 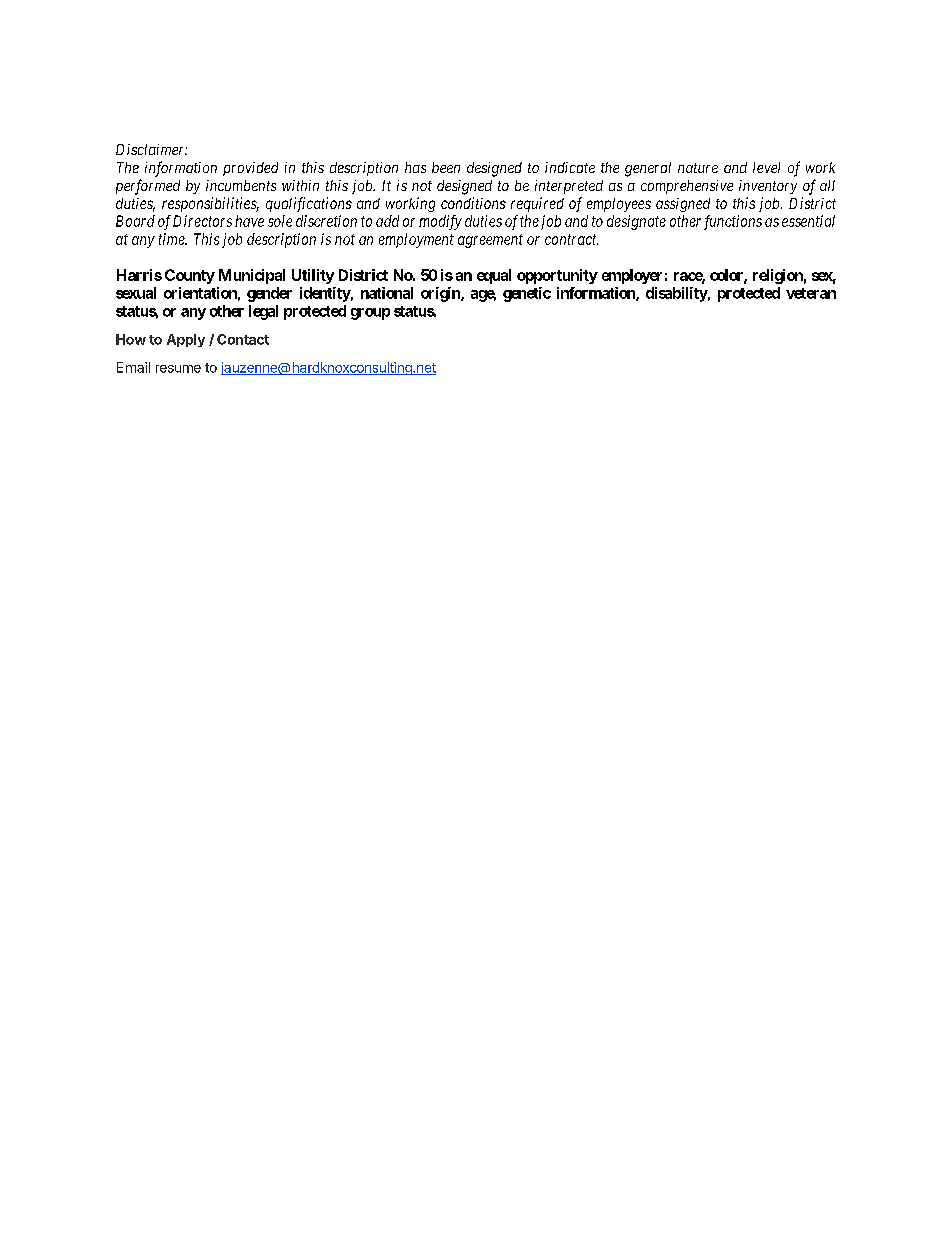 What do you see at coordinates (441, 294) in the document?
I see `origin` at bounding box center [441, 294].
